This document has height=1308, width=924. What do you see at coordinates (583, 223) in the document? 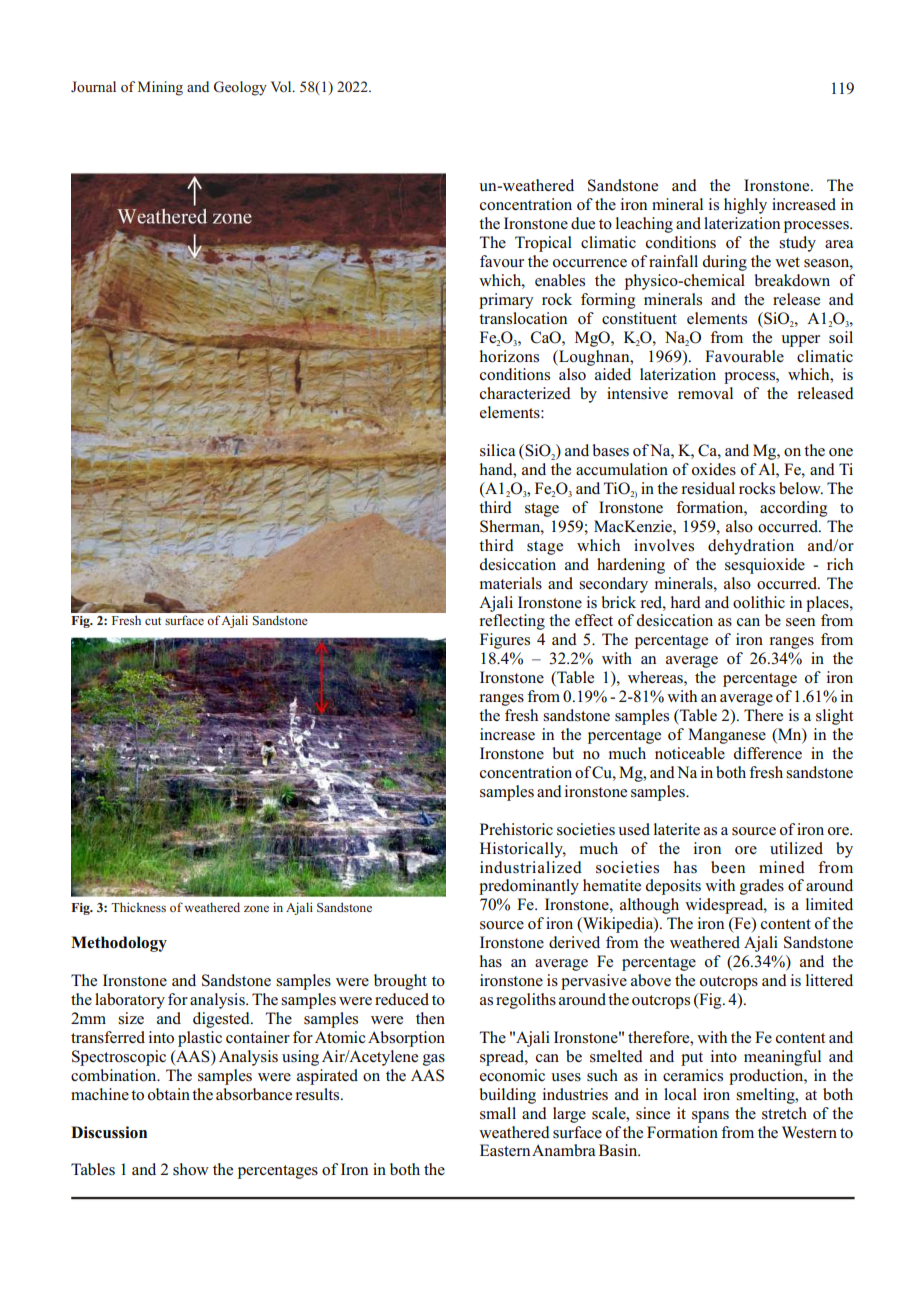
I see `due` at bounding box center [583, 223].
